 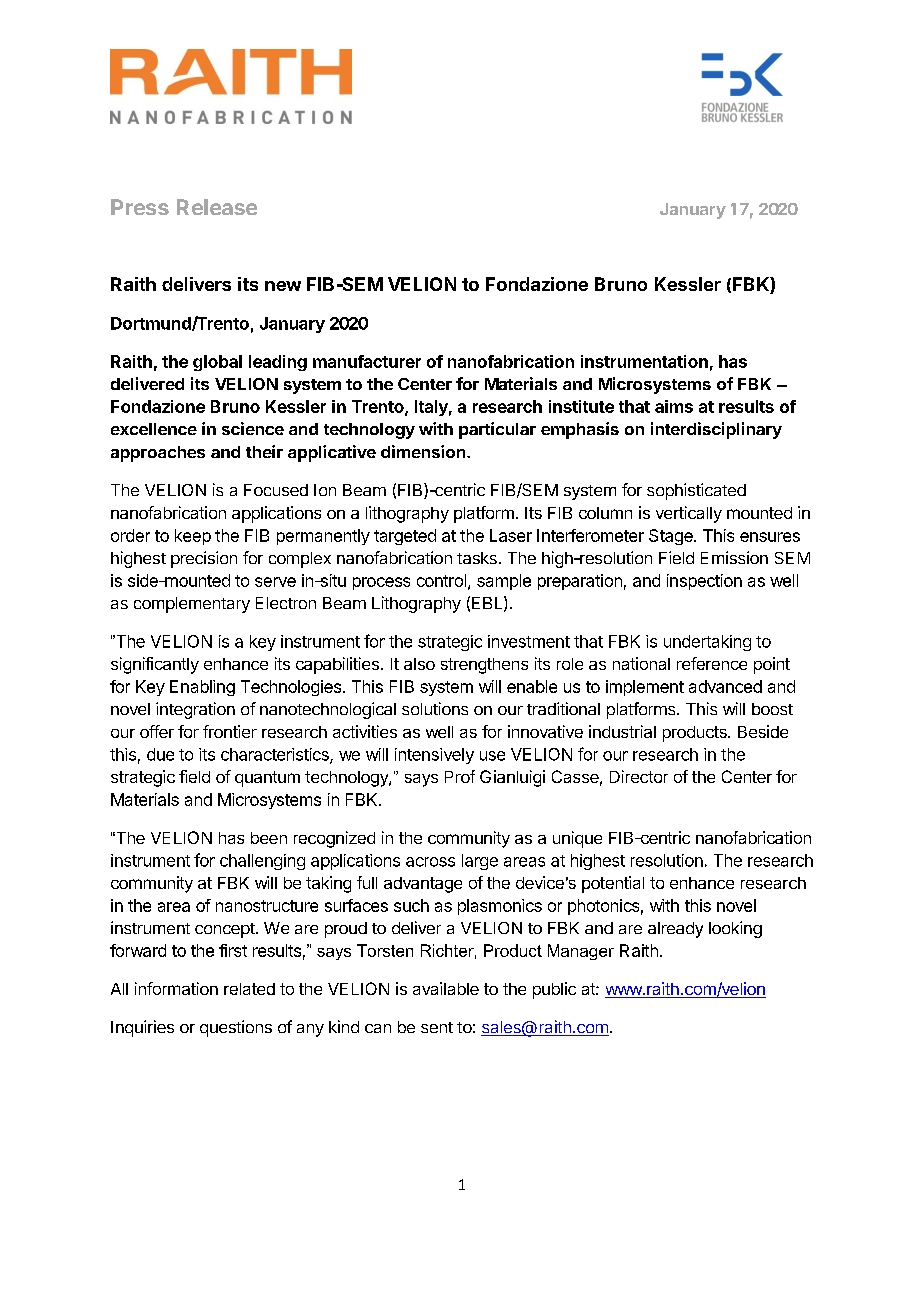 What do you see at coordinates (674, 406) in the screenshot?
I see `aims` at bounding box center [674, 406].
